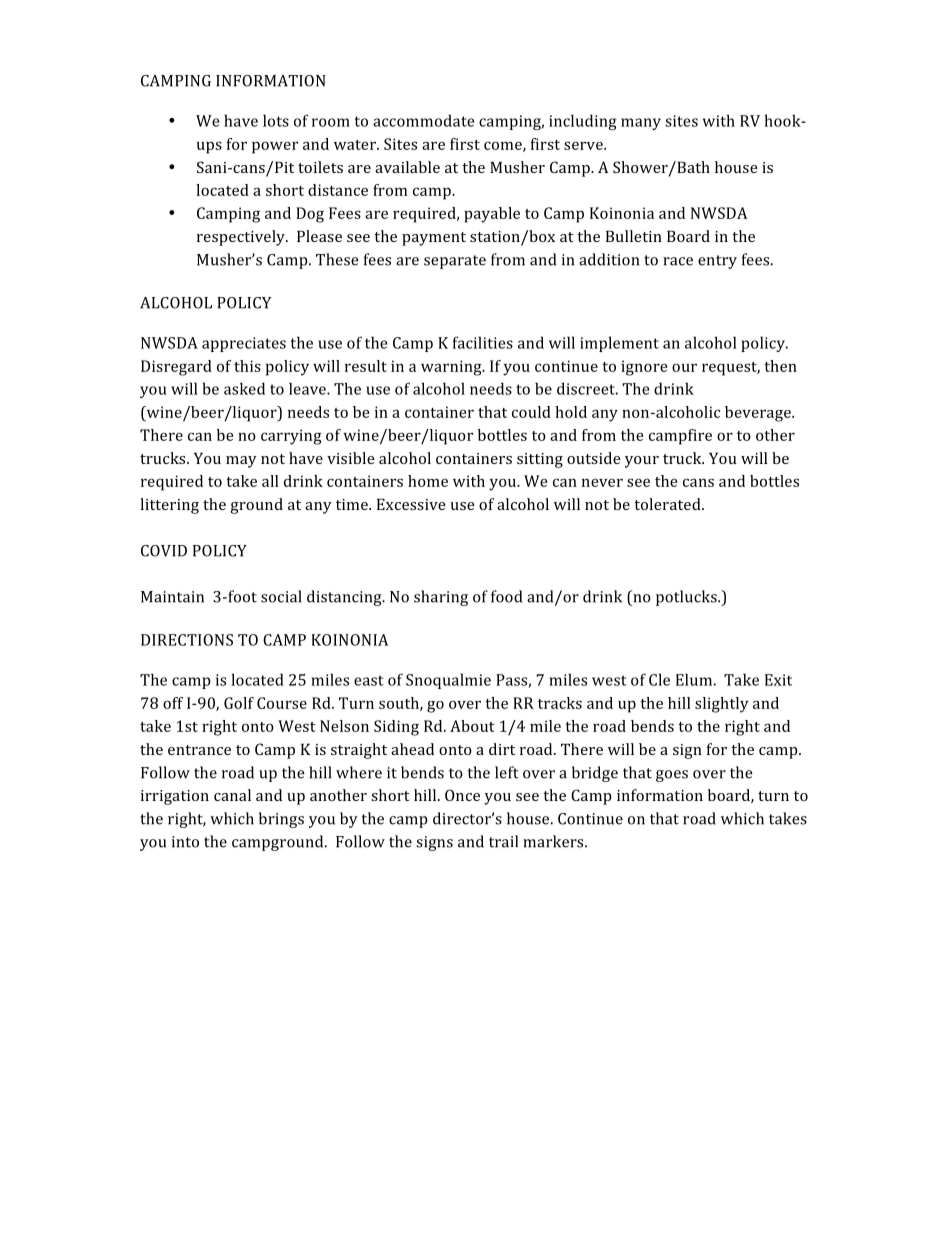 Image resolution: width=952 pixels, height=1233 pixels. I want to click on brings, so click(281, 820).
